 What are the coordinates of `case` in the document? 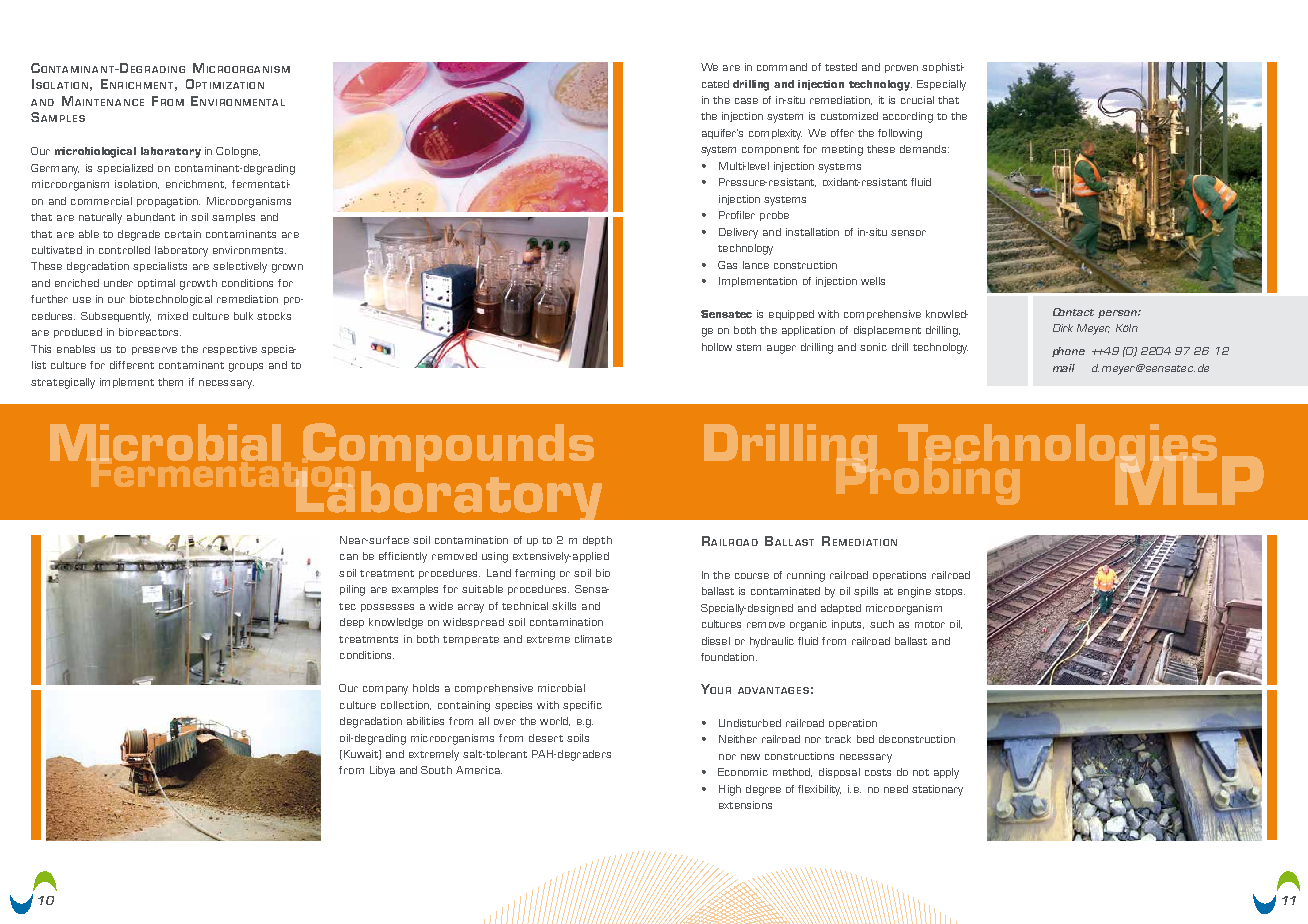 It's located at (746, 101).
